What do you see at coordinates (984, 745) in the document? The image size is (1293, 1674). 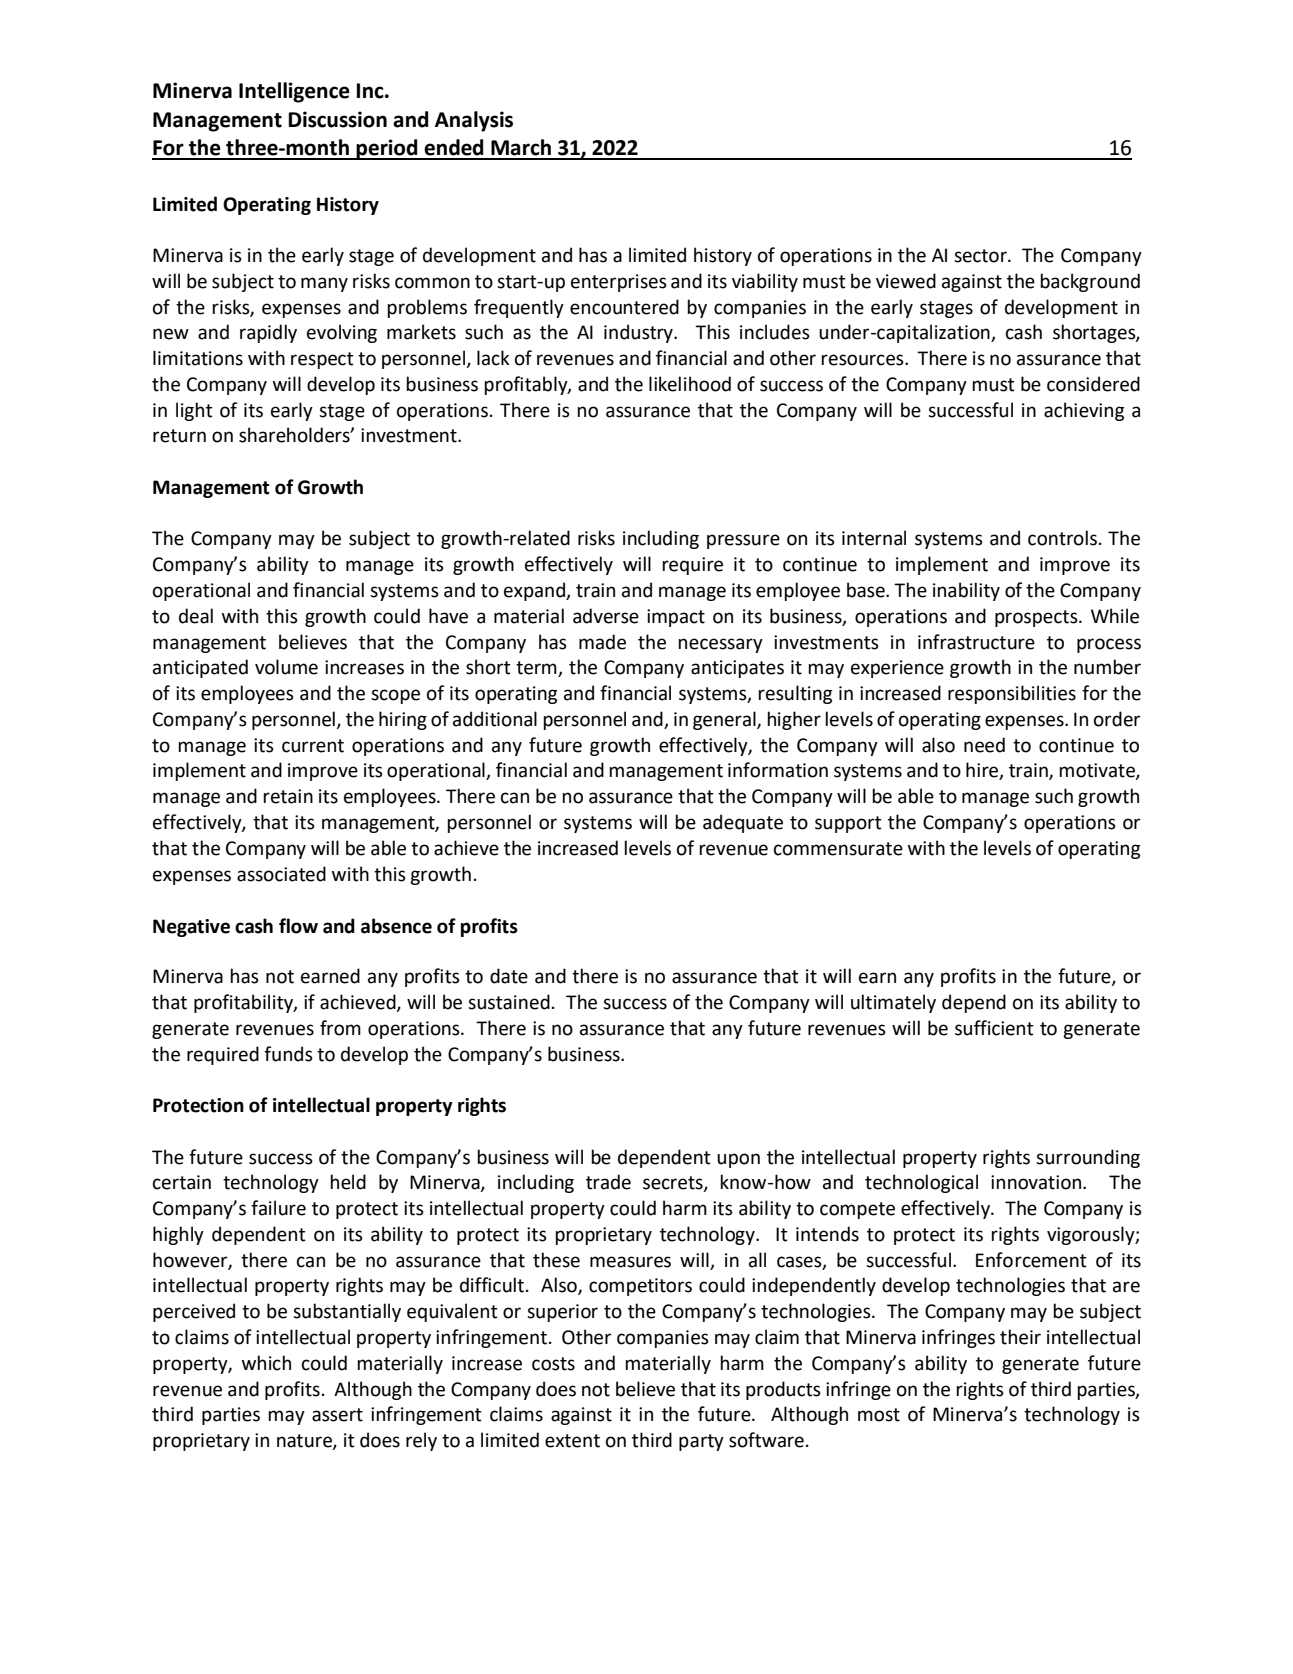 I see `need` at bounding box center [984, 745].
